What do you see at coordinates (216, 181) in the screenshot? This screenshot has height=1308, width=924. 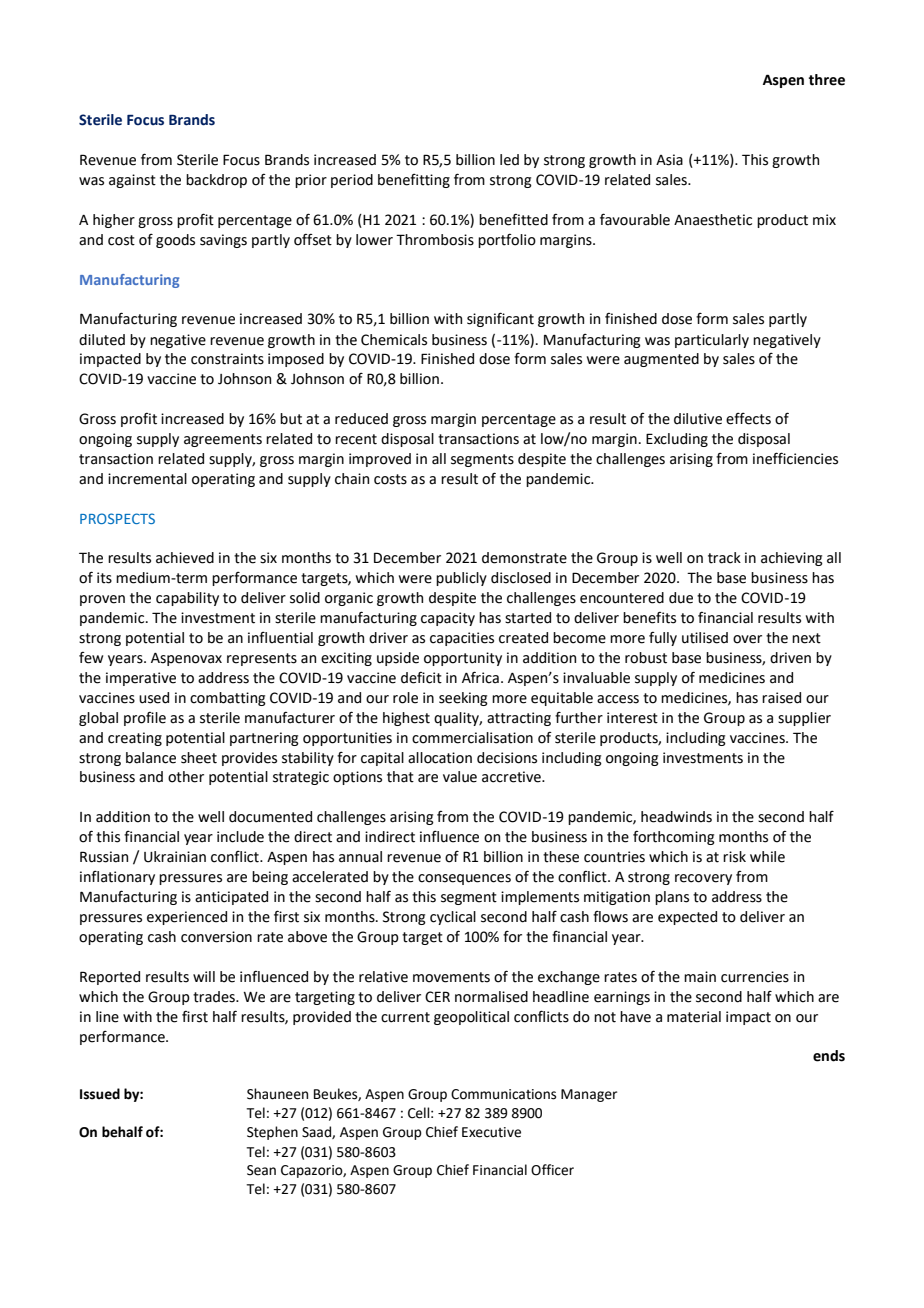 I see `backdrop` at bounding box center [216, 181].
